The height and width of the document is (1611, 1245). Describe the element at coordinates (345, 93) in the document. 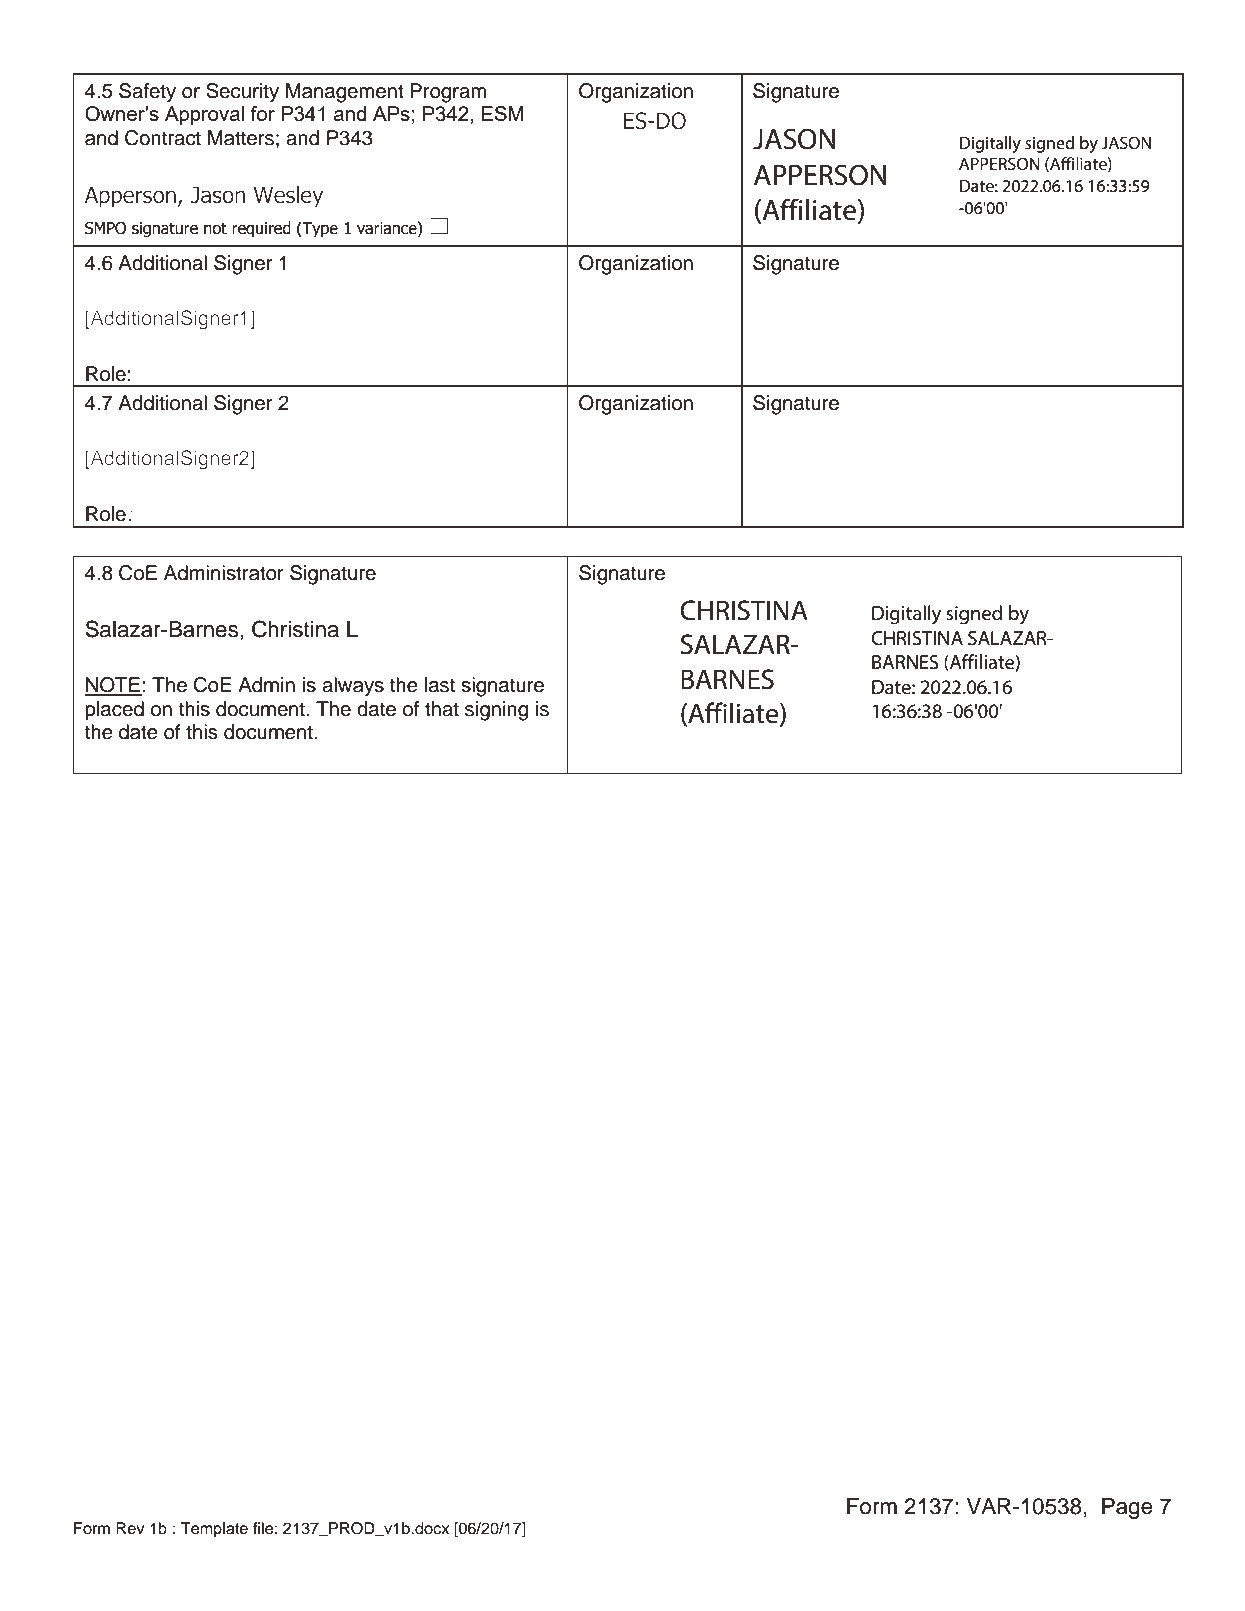

I see `Management` at that location.
